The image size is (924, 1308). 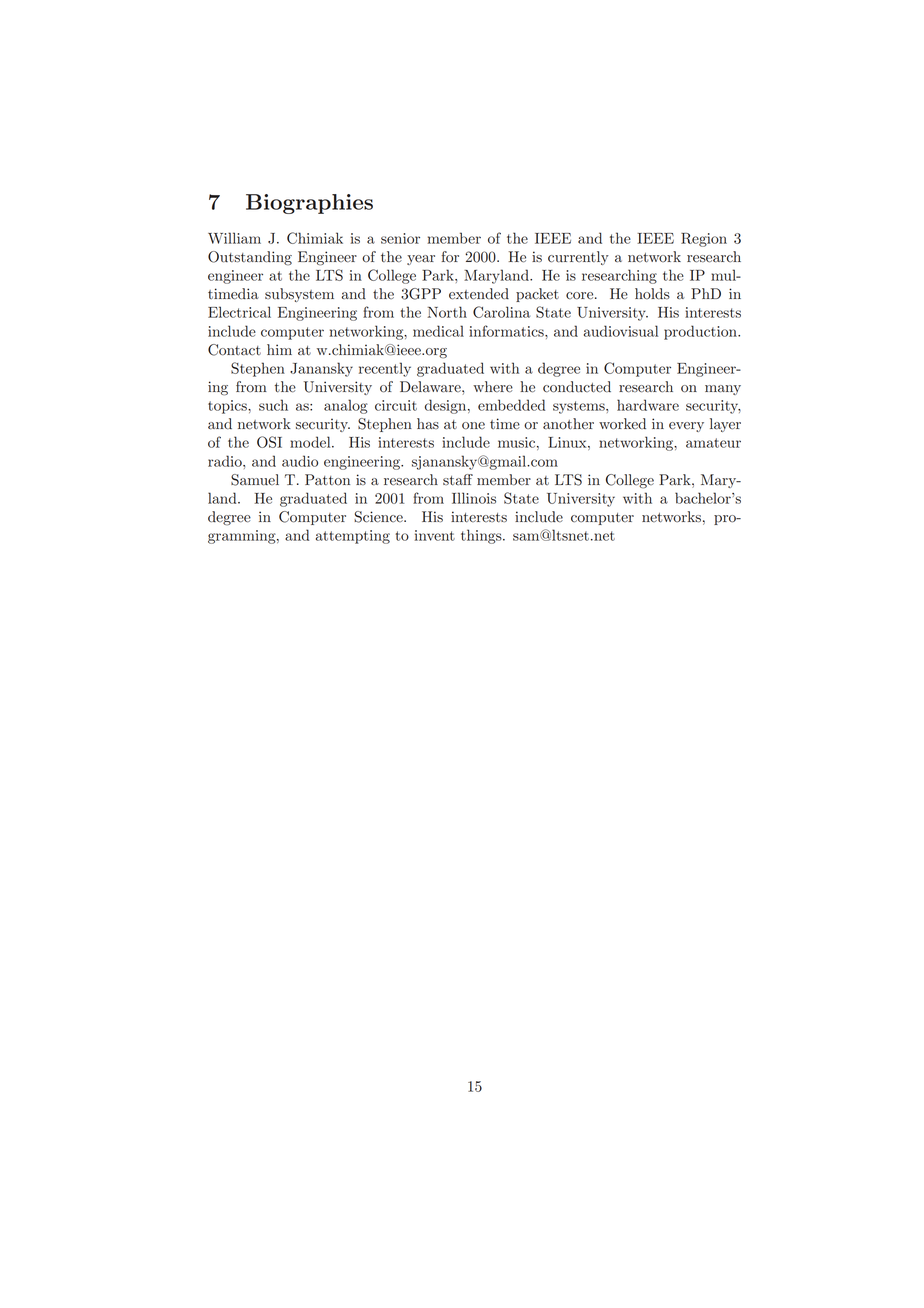 I want to click on senior, so click(x=400, y=238).
